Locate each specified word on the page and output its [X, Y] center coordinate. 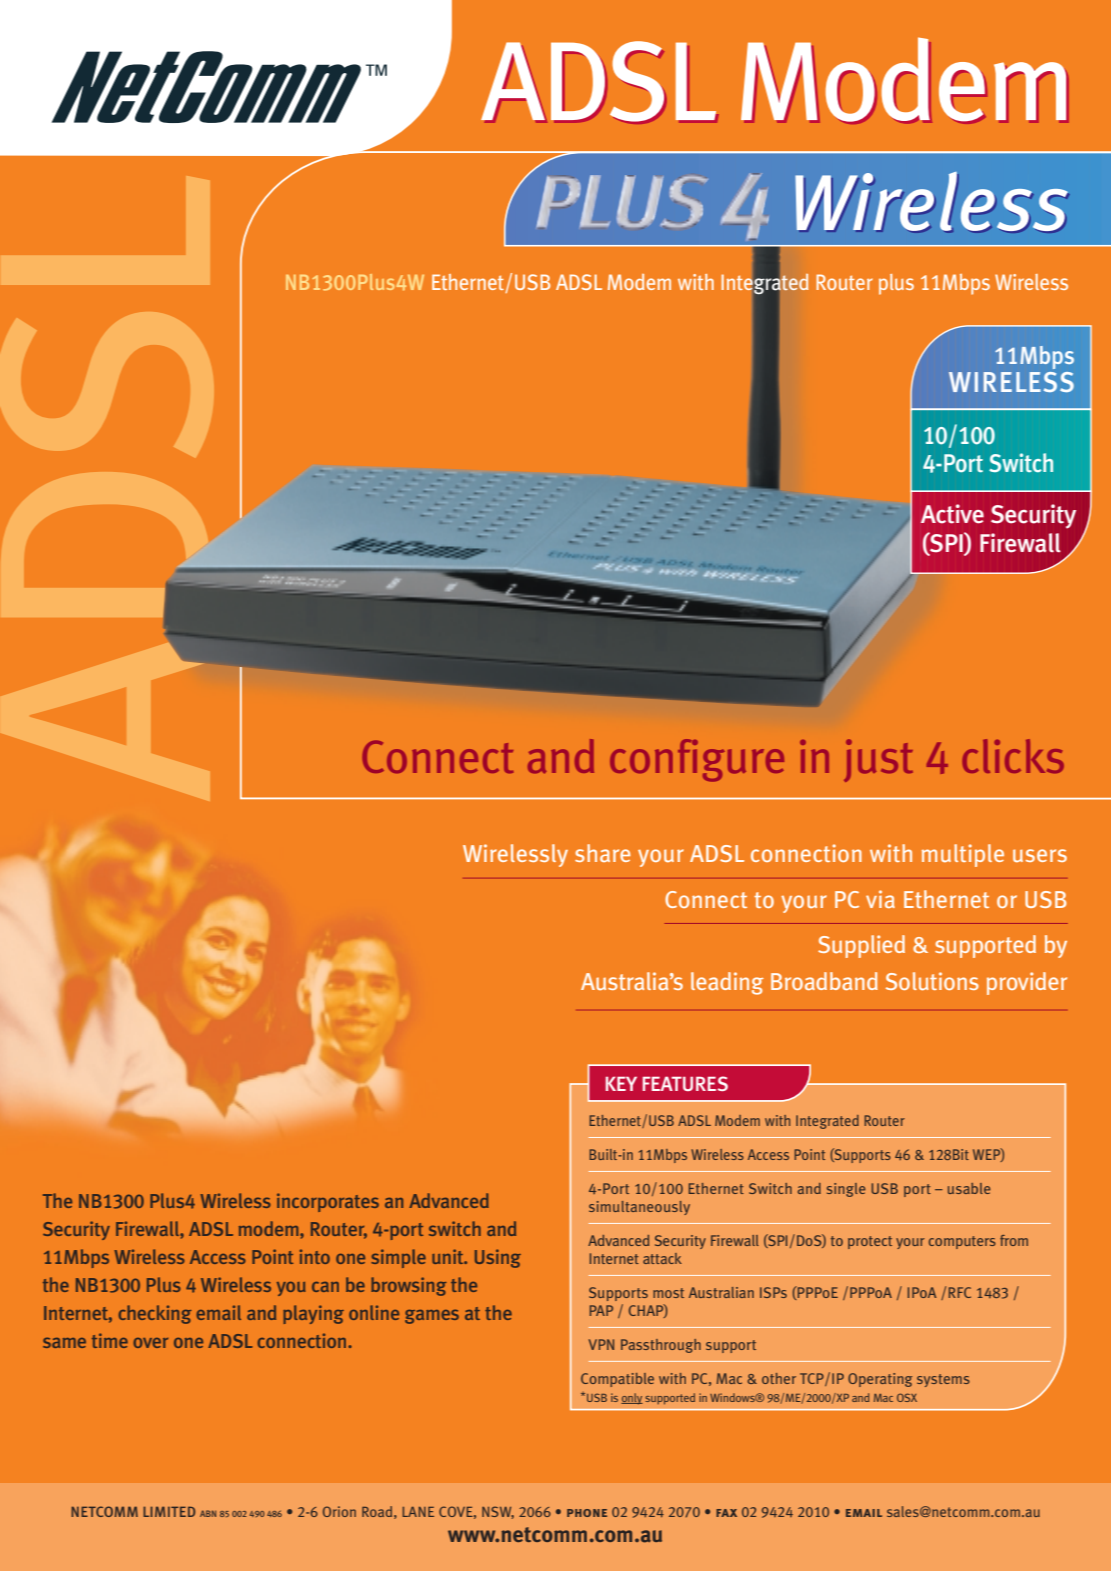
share [603, 853]
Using [498, 1258]
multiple [963, 855]
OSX [907, 1397]
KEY [621, 1083]
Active [952, 514]
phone [587, 1513]
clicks [1013, 756]
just [878, 760]
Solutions [932, 981]
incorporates [328, 1202]
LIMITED [169, 1511]
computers [962, 1242]
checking [155, 1314]
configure [697, 760]
